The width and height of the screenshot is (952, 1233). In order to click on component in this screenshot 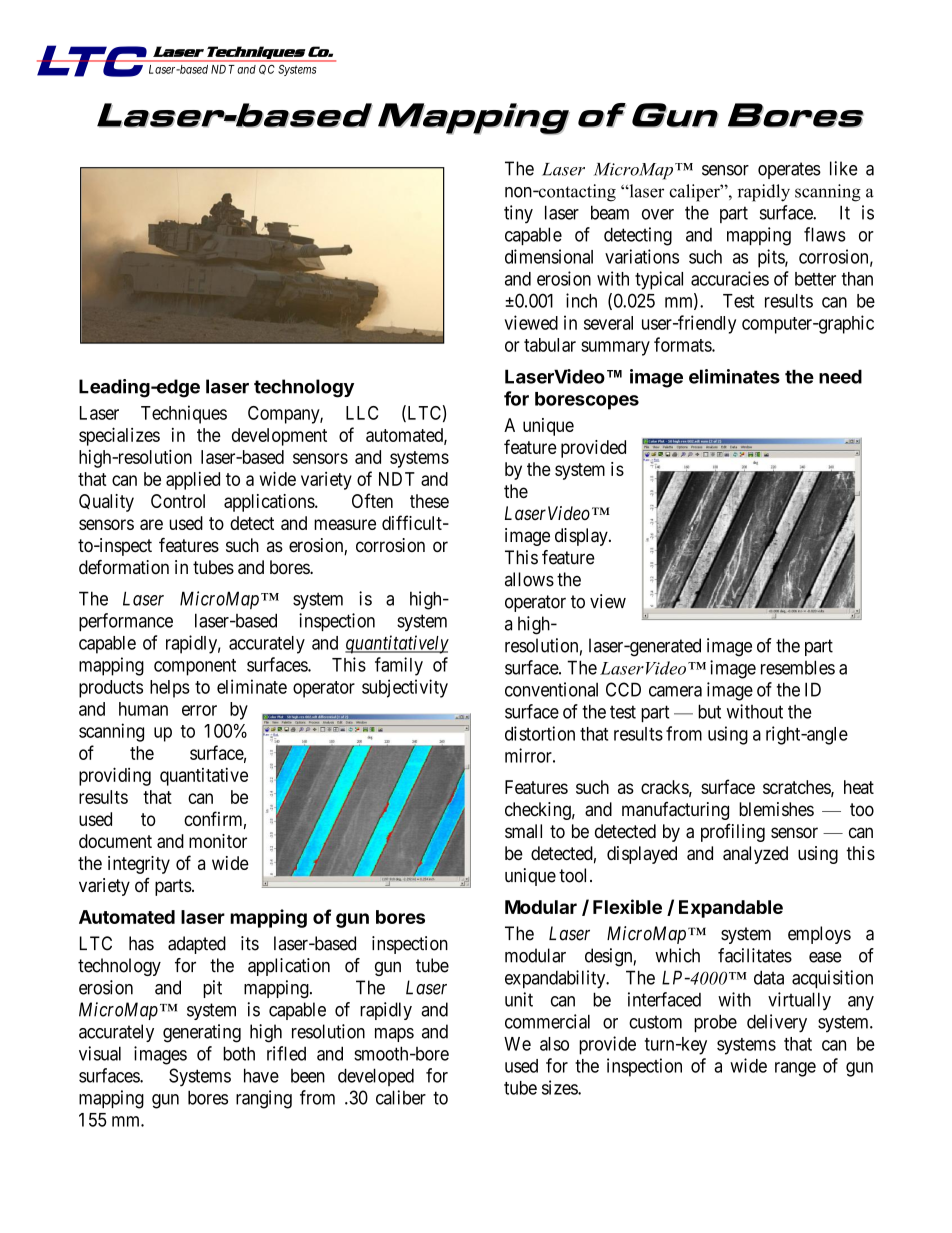, I will do `click(195, 667)`.
